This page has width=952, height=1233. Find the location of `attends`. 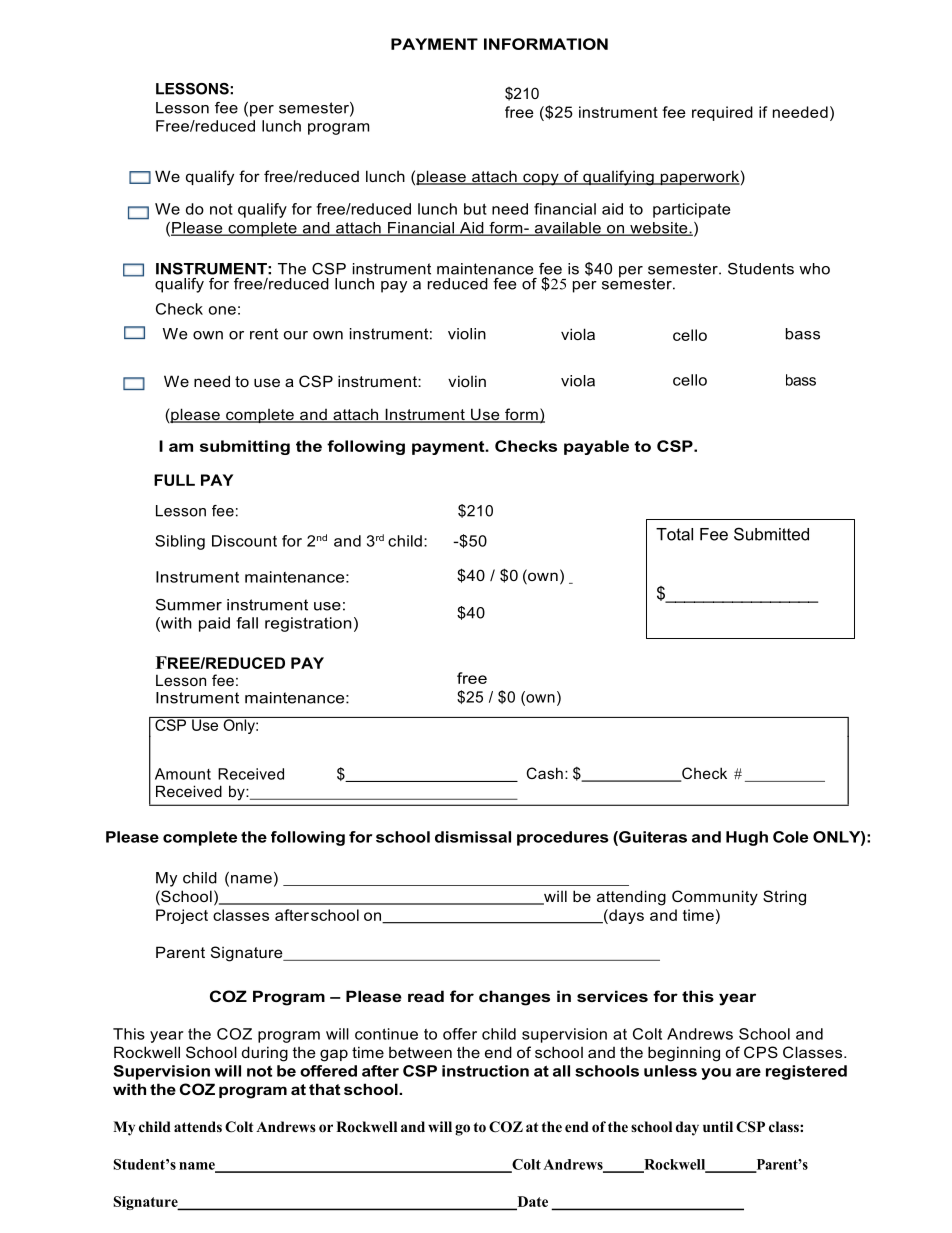

attends is located at coordinates (198, 1126).
